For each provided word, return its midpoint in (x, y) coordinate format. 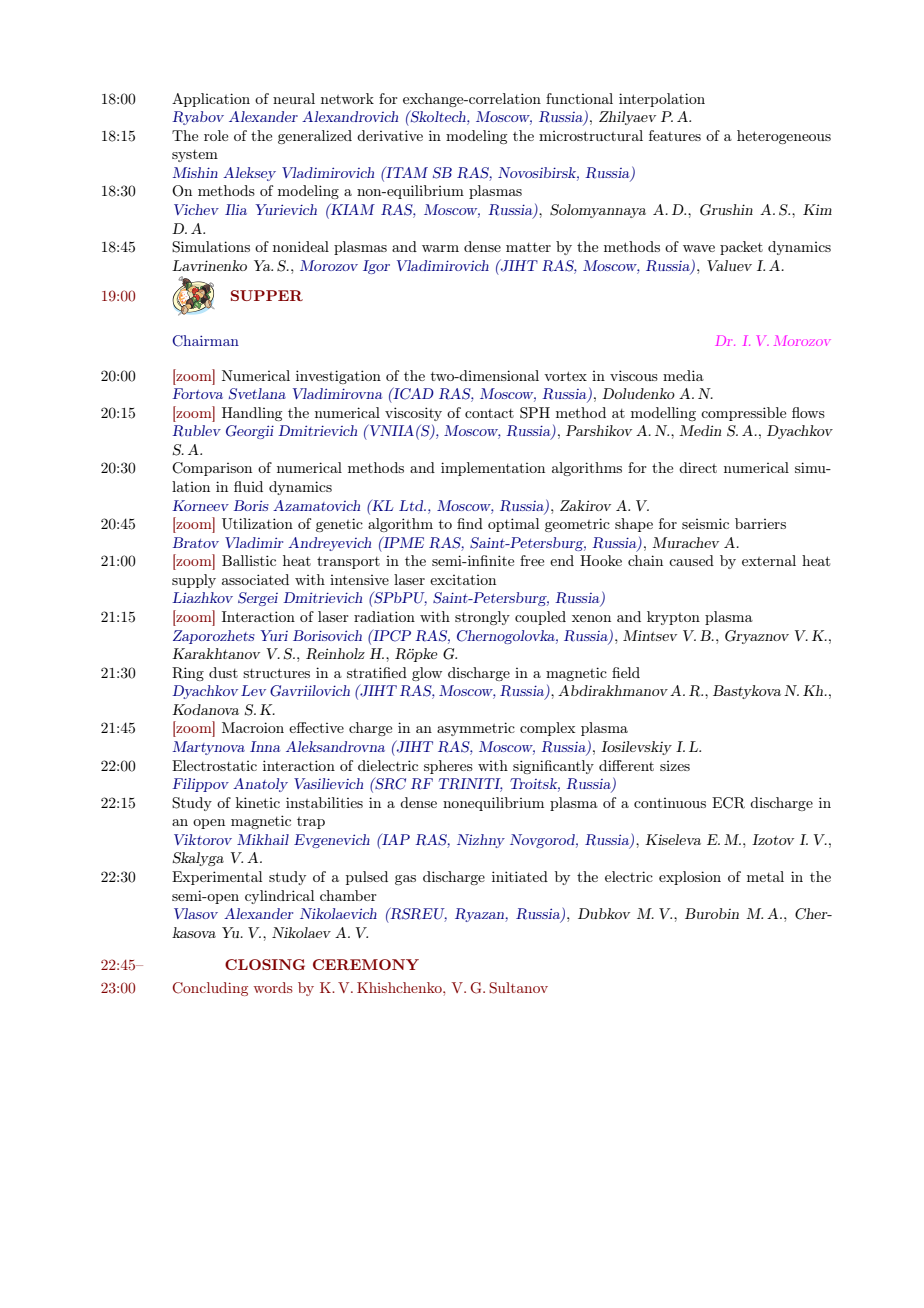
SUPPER (267, 295)
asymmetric (476, 729)
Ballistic (249, 560)
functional (579, 98)
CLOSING (265, 964)
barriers (760, 523)
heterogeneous (784, 137)
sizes (675, 766)
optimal (513, 525)
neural (294, 98)
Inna (265, 746)
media (683, 375)
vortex (565, 376)
